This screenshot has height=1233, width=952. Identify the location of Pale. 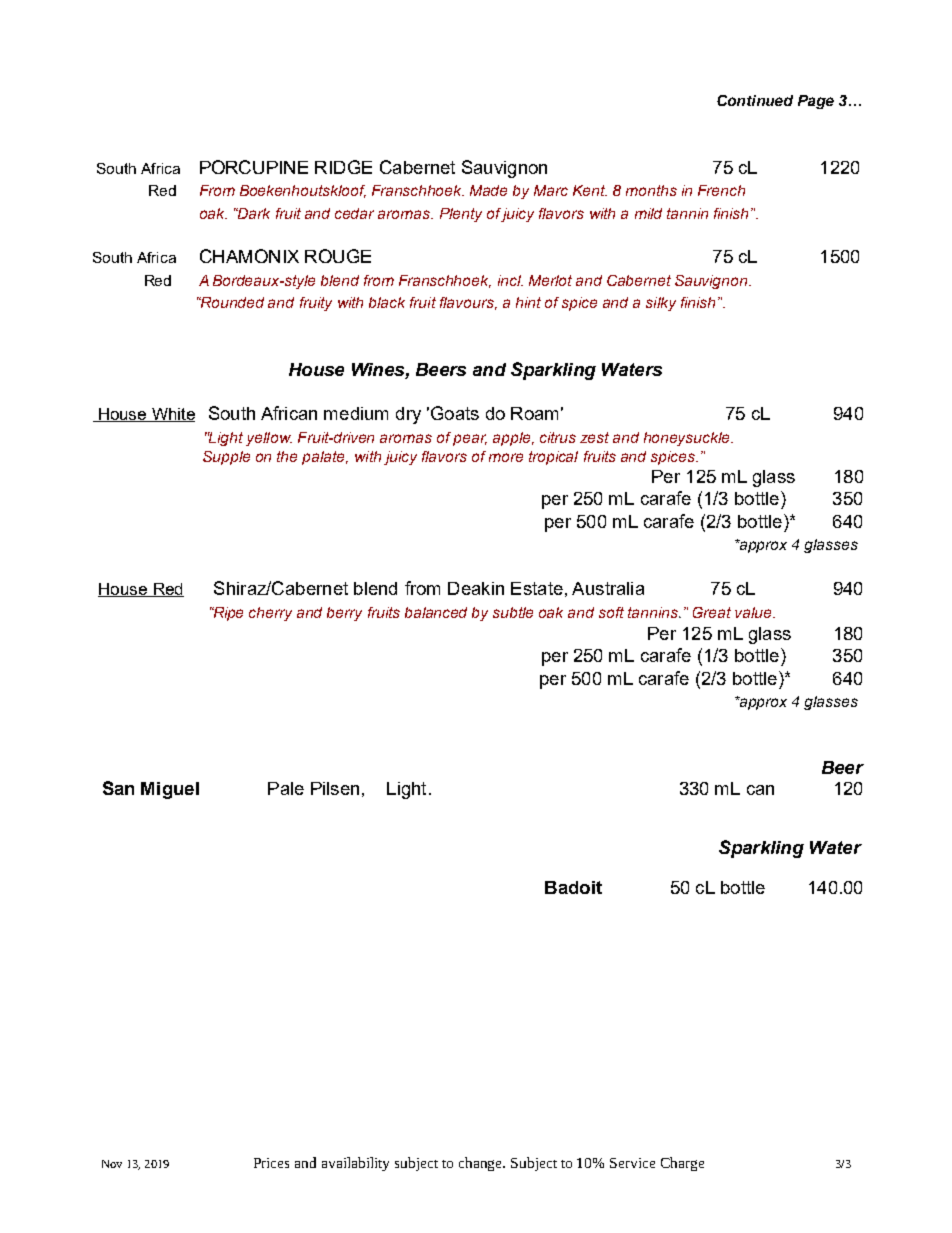
(286, 788).
